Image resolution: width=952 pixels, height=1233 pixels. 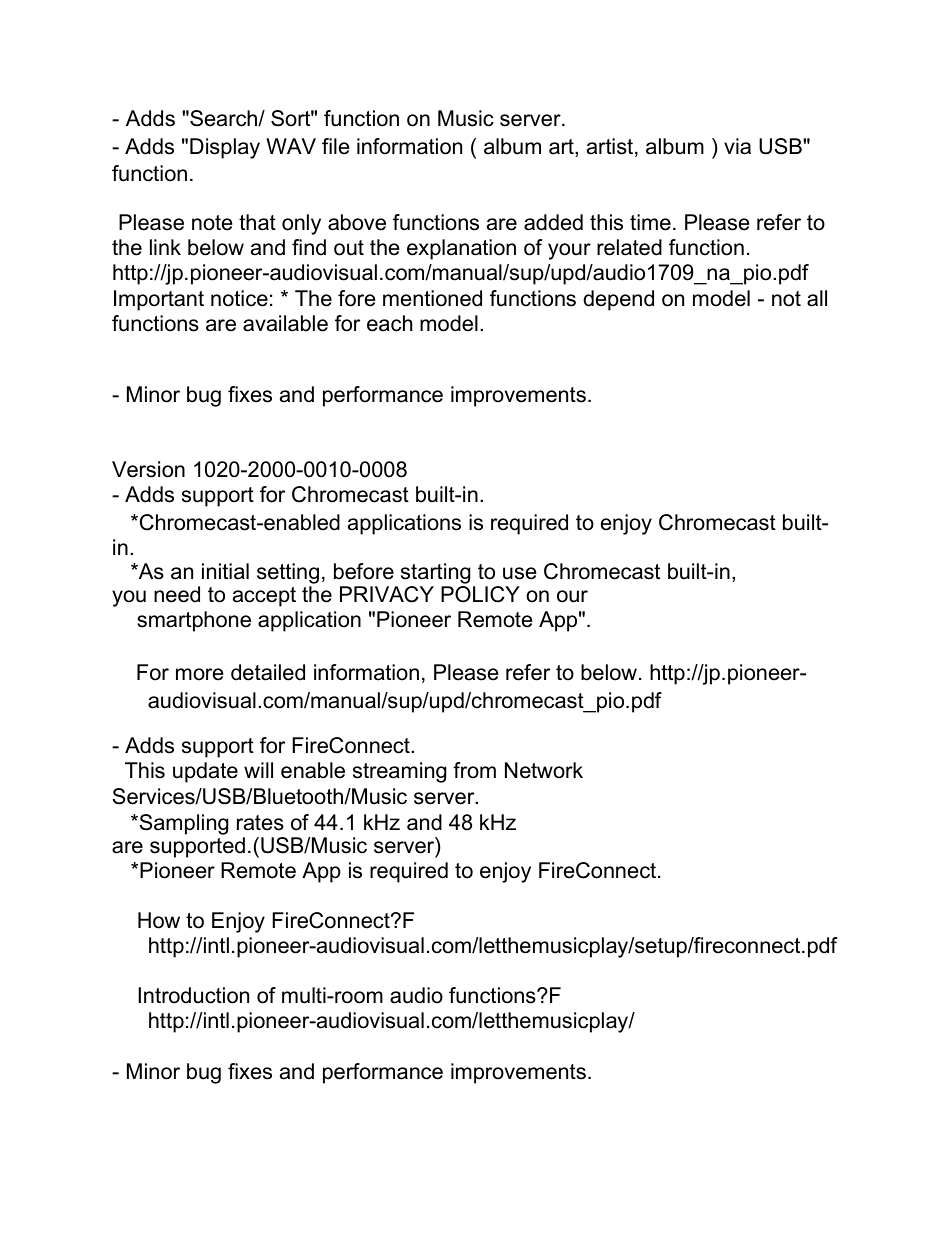 What do you see at coordinates (544, 770) in the page?
I see `Network` at bounding box center [544, 770].
